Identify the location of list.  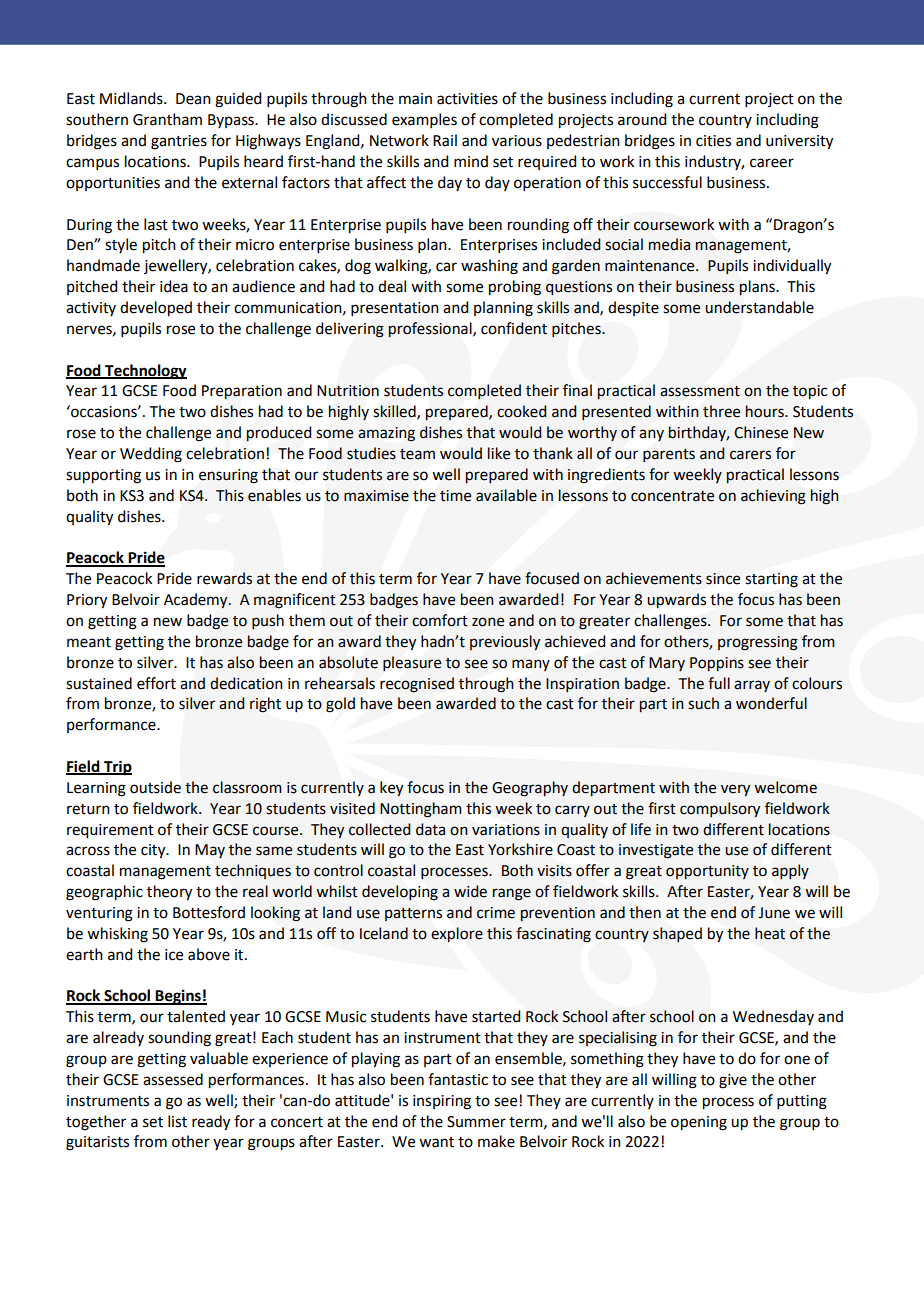
(177, 1121).
